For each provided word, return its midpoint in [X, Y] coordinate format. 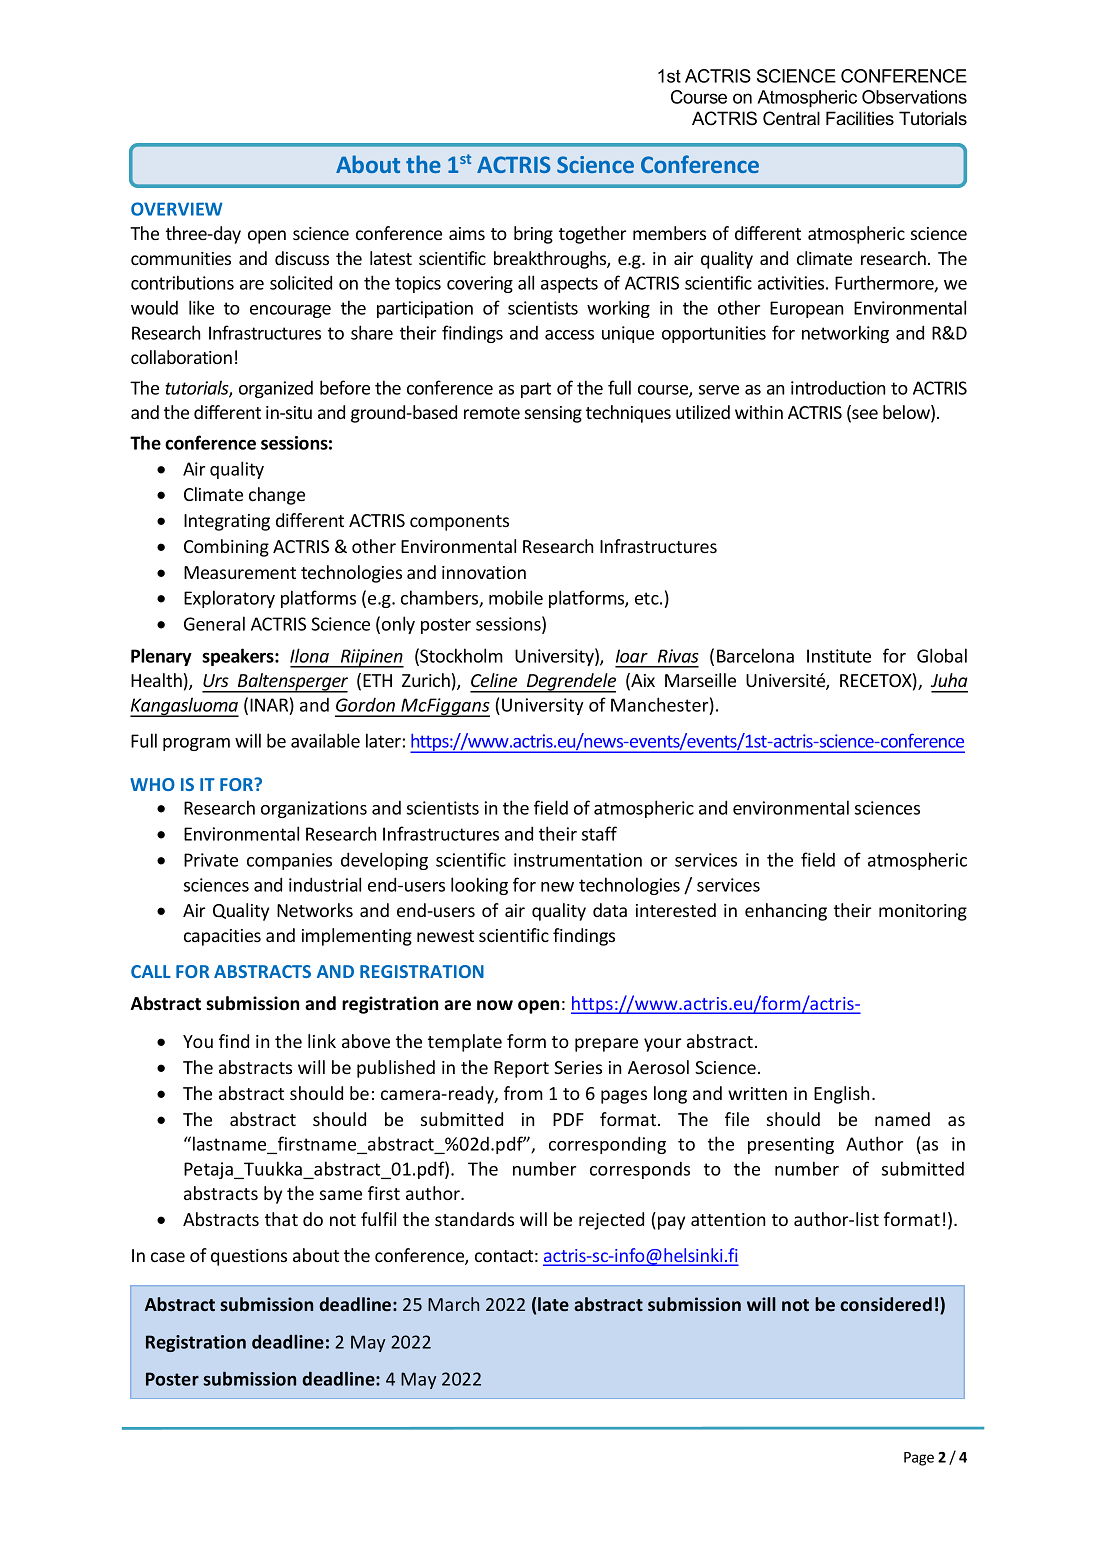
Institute [839, 656]
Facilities [860, 118]
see [864, 415]
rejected [611, 1221]
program [196, 744]
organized [276, 389]
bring [533, 235]
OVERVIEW [177, 209]
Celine [494, 680]
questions [249, 1257]
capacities [222, 937]
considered [886, 1304]
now [495, 1005]
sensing [553, 414]
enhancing [786, 912]
